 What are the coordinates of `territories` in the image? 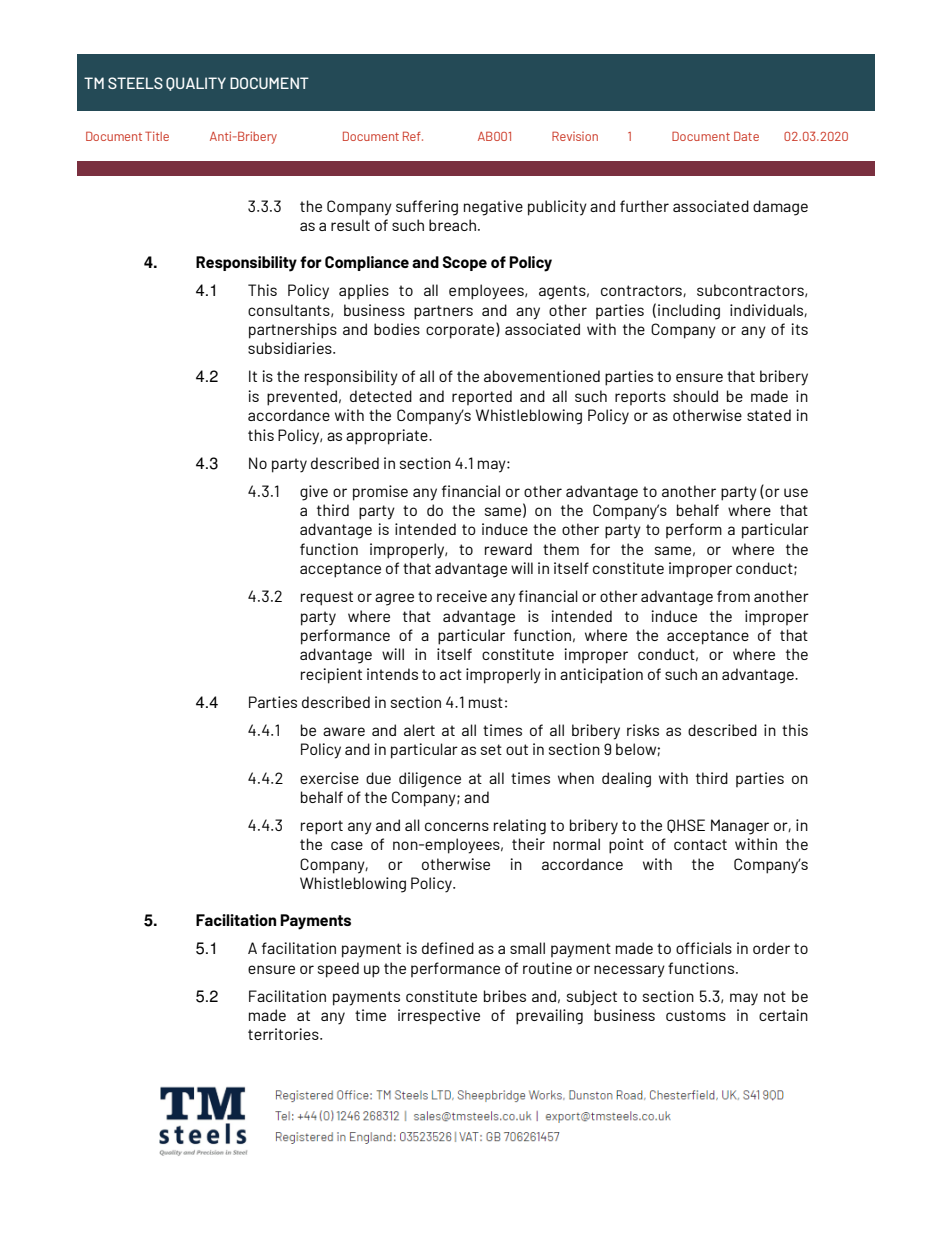 It's located at (284, 1034).
